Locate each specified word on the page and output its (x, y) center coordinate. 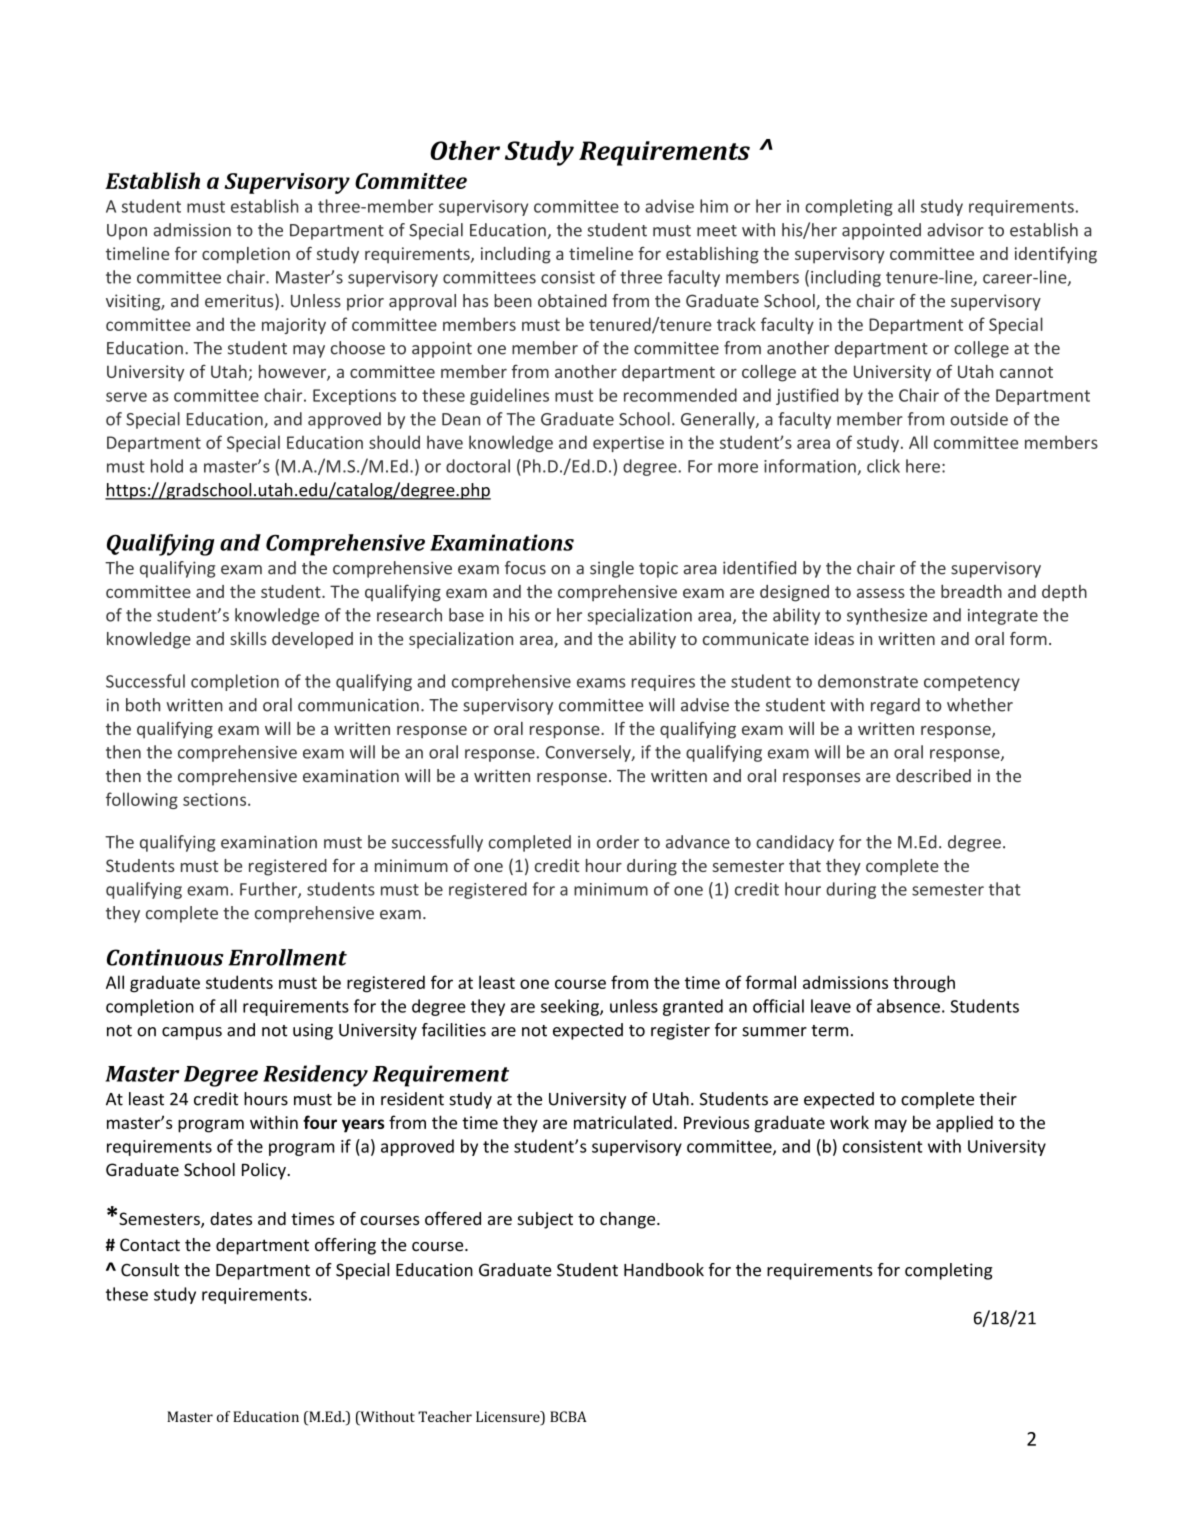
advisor (955, 230)
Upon (127, 232)
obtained (572, 300)
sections (216, 799)
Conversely (589, 753)
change (629, 1220)
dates (231, 1218)
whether (980, 705)
